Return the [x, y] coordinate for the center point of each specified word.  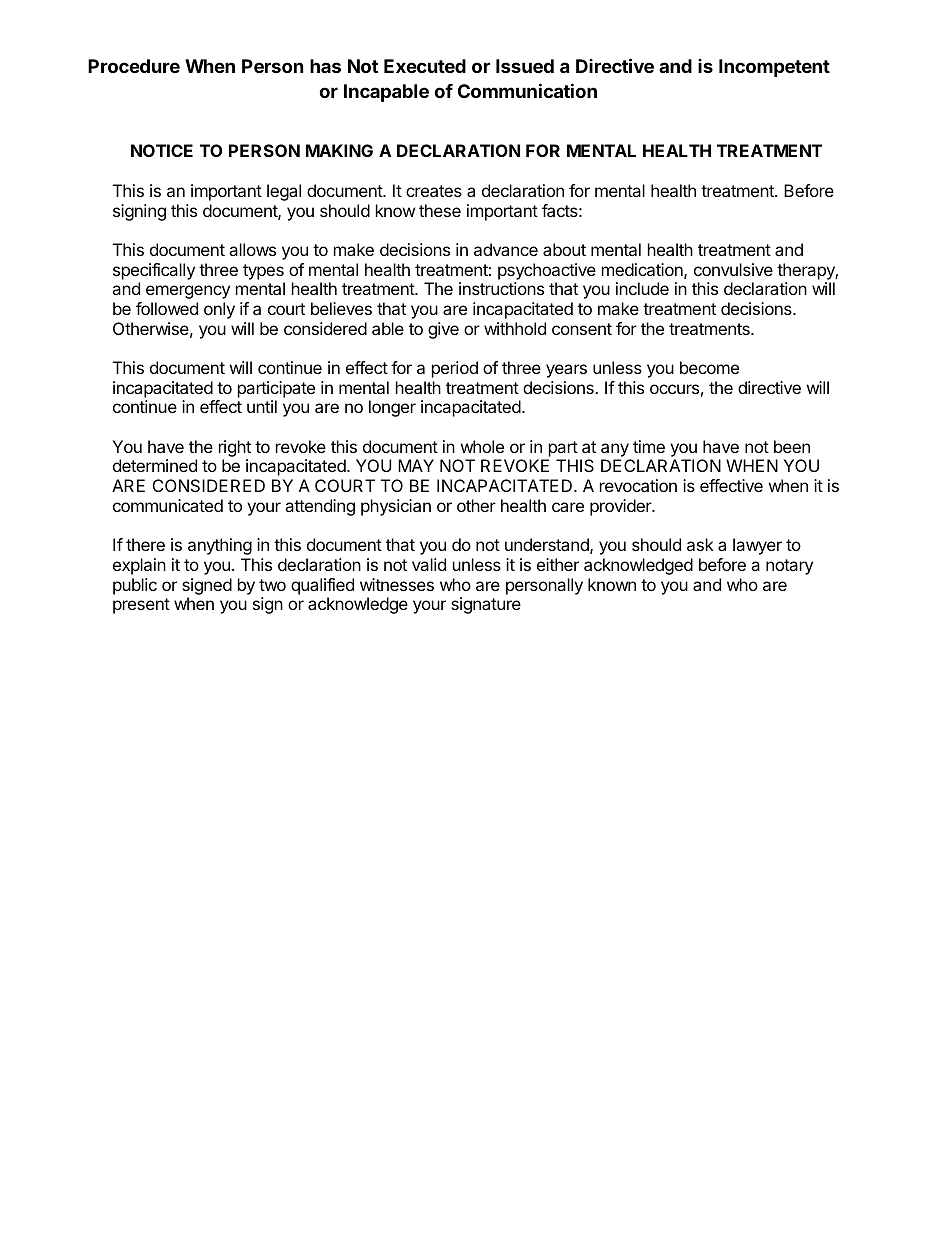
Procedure [134, 66]
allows [252, 249]
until [262, 406]
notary [789, 567]
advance [506, 249]
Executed [425, 66]
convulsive [733, 269]
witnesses [397, 584]
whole [482, 446]
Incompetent [774, 68]
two [272, 585]
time [649, 446]
